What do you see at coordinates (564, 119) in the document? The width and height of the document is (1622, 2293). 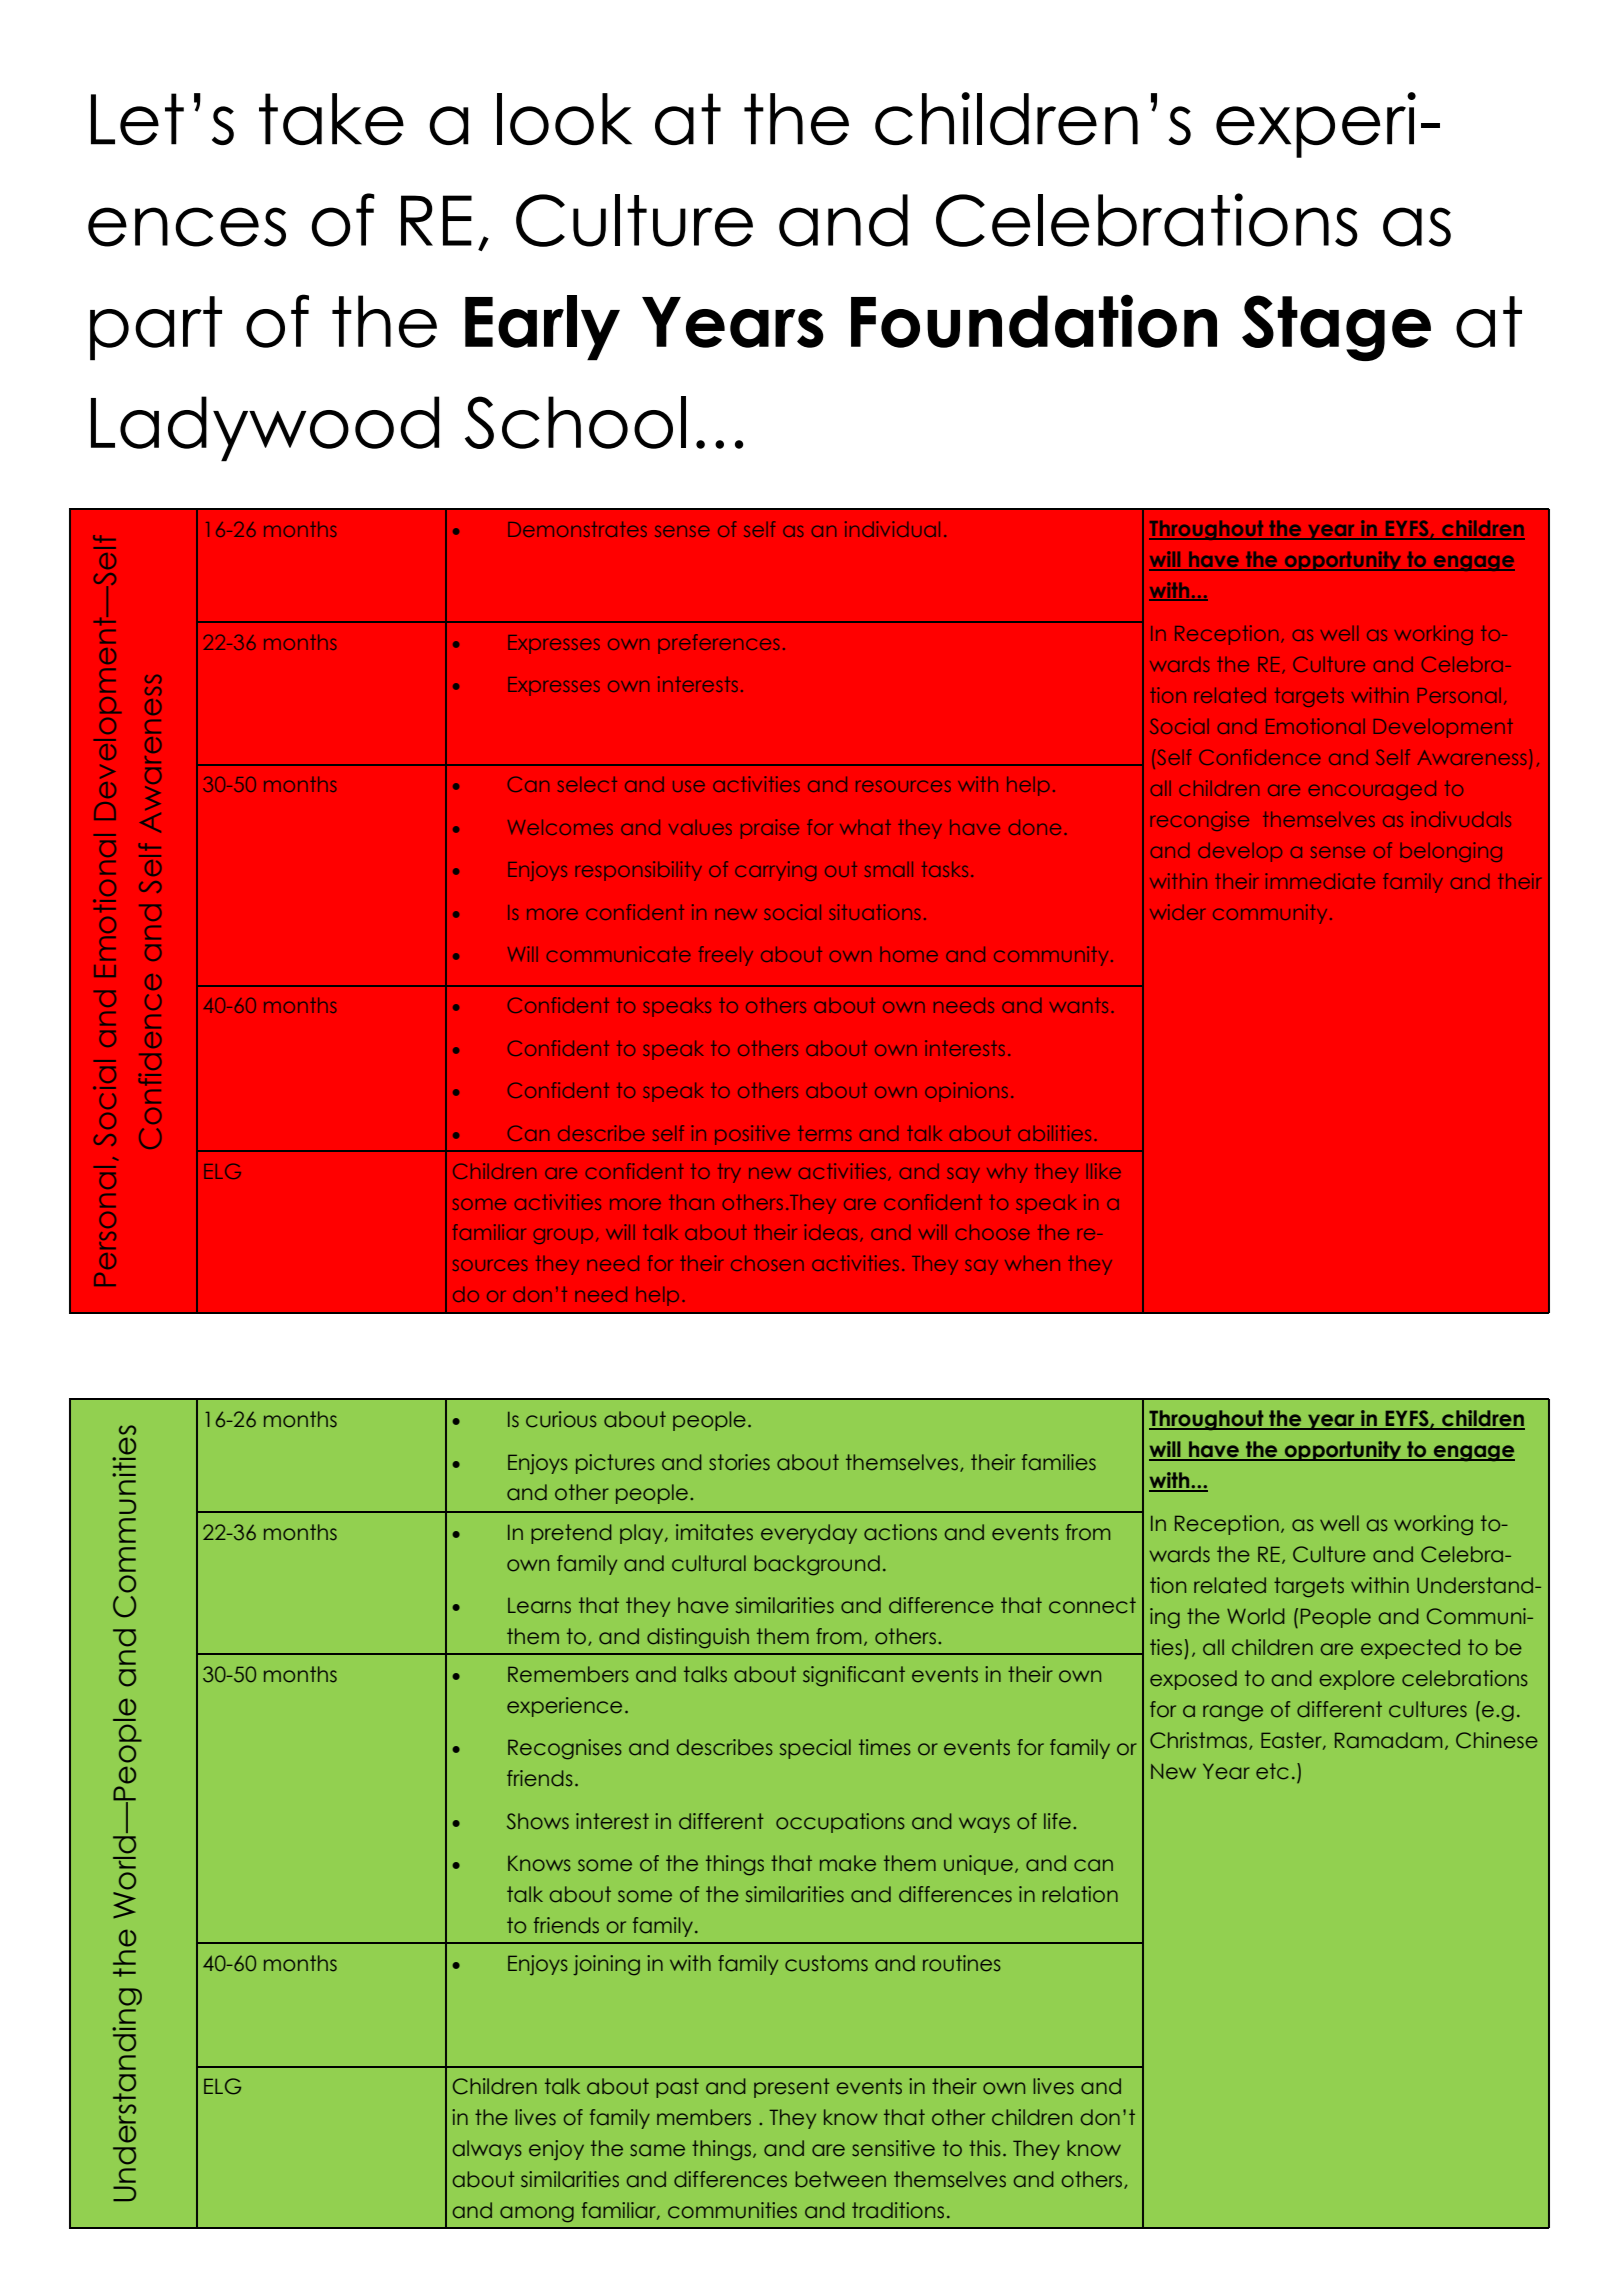 I see `look` at bounding box center [564, 119].
